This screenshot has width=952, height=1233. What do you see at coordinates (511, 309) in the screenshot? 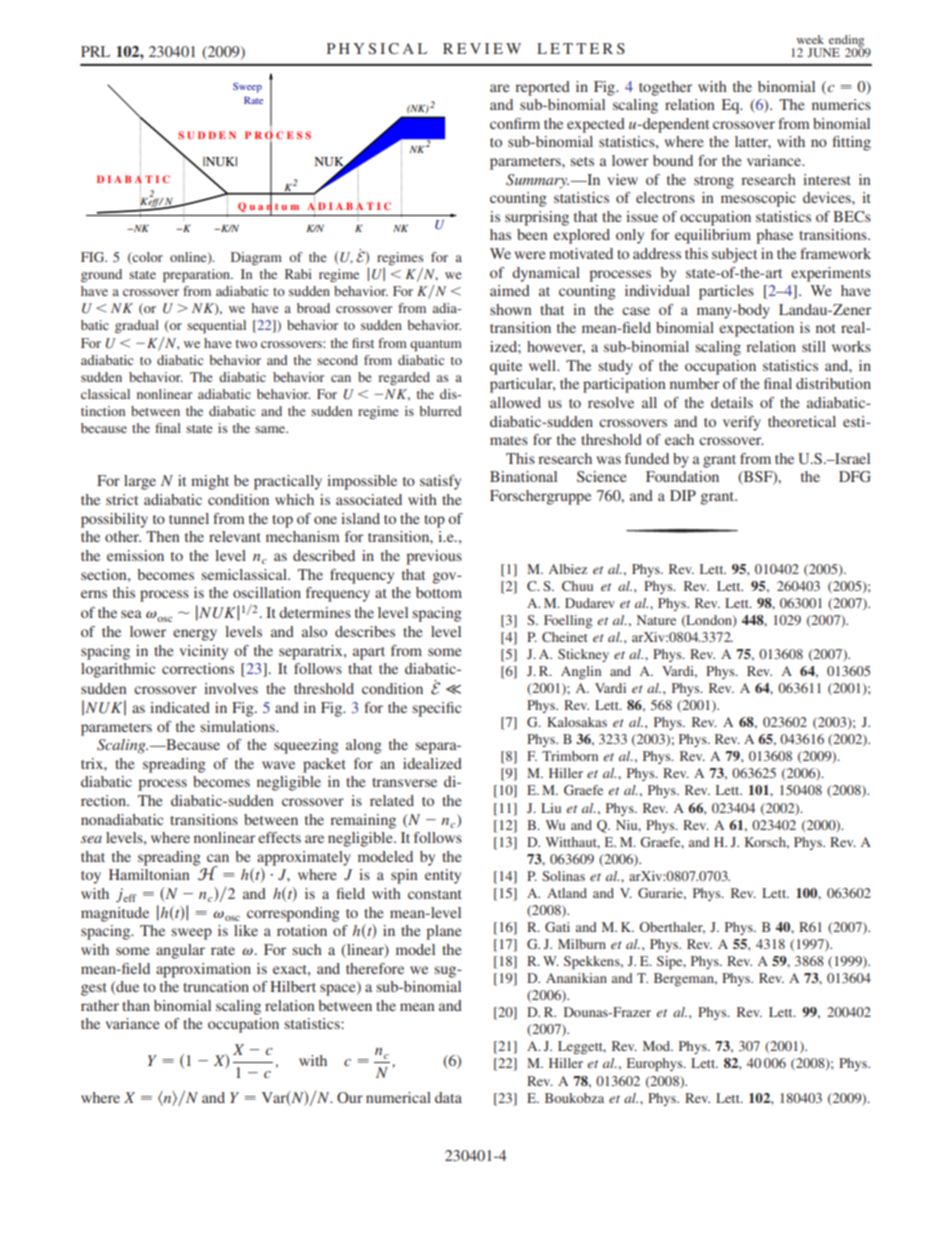
I see `shown` at bounding box center [511, 309].
